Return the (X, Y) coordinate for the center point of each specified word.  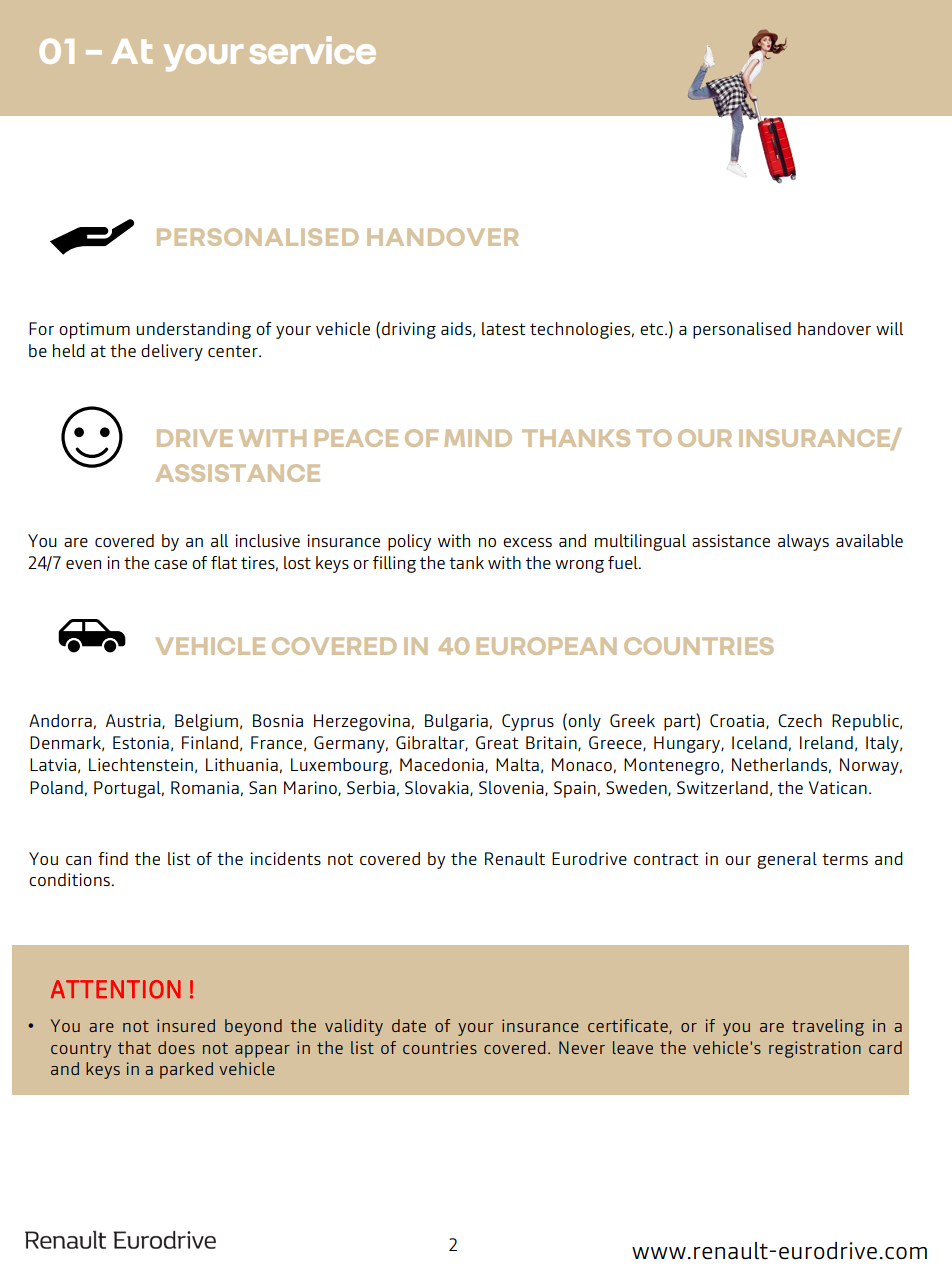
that (134, 1047)
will (889, 328)
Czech (800, 720)
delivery (172, 352)
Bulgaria (456, 722)
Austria (134, 721)
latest (503, 328)
